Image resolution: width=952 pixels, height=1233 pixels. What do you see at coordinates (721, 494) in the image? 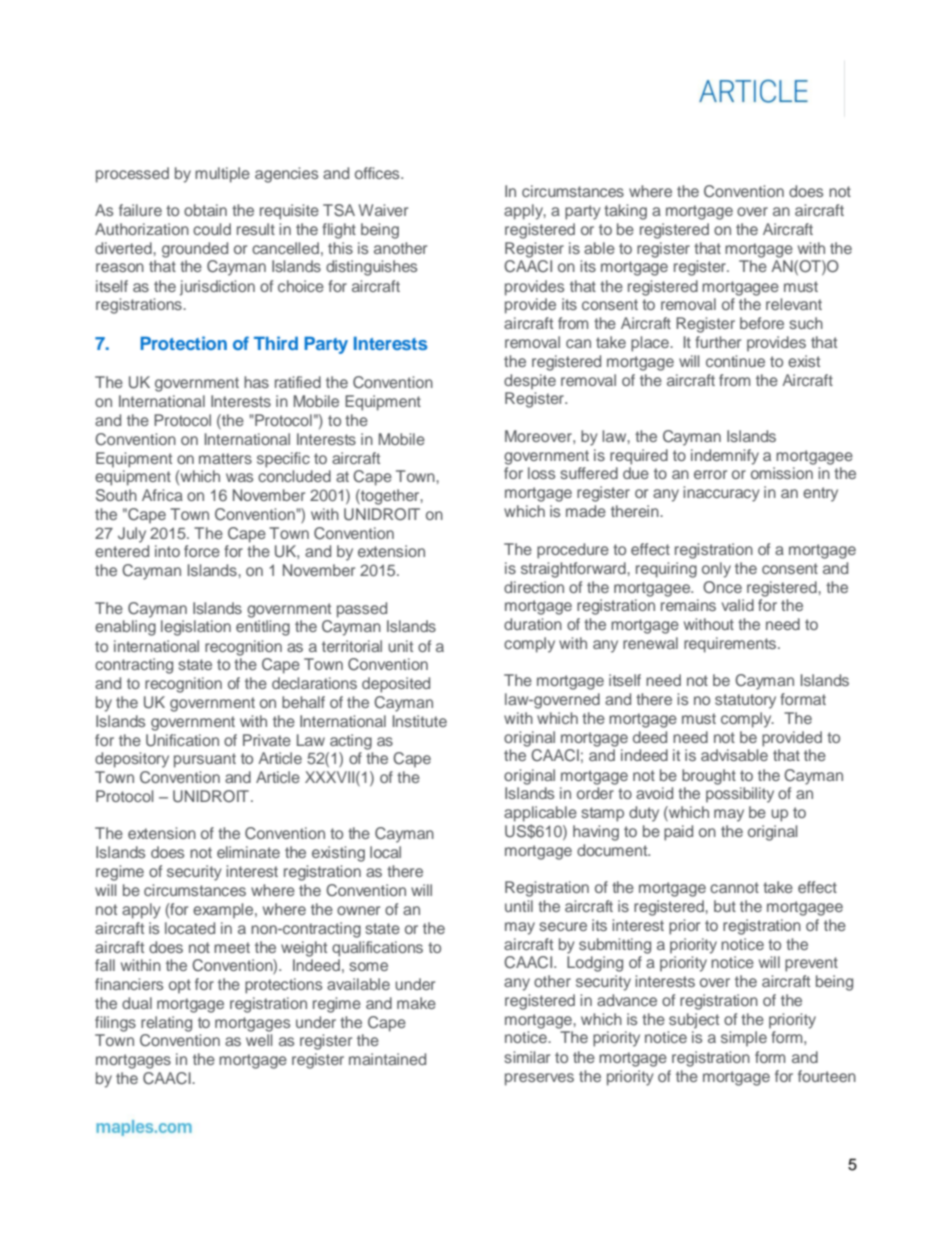
I see `inaccuracy` at bounding box center [721, 494].
